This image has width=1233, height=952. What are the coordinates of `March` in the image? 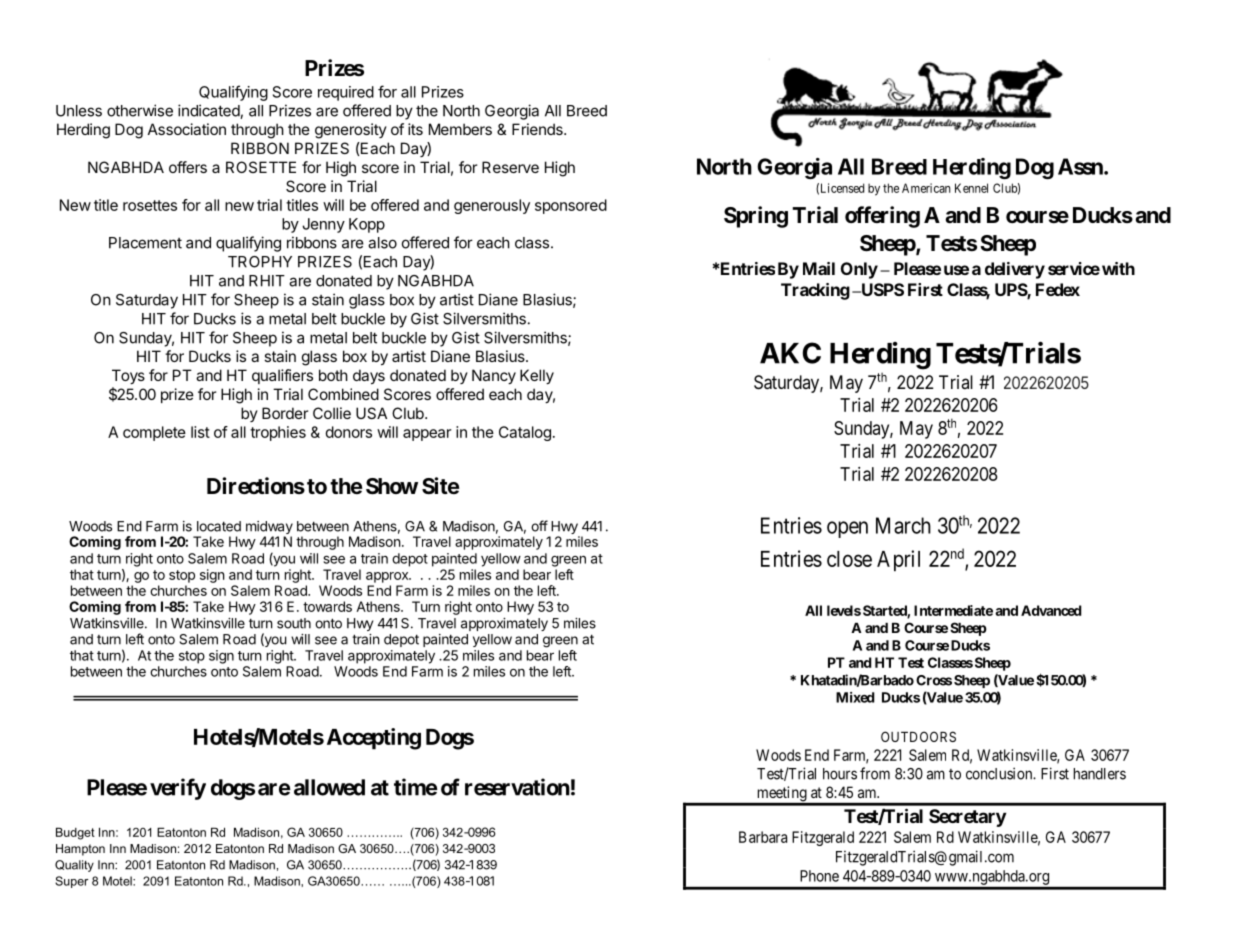 It's located at (903, 525).
